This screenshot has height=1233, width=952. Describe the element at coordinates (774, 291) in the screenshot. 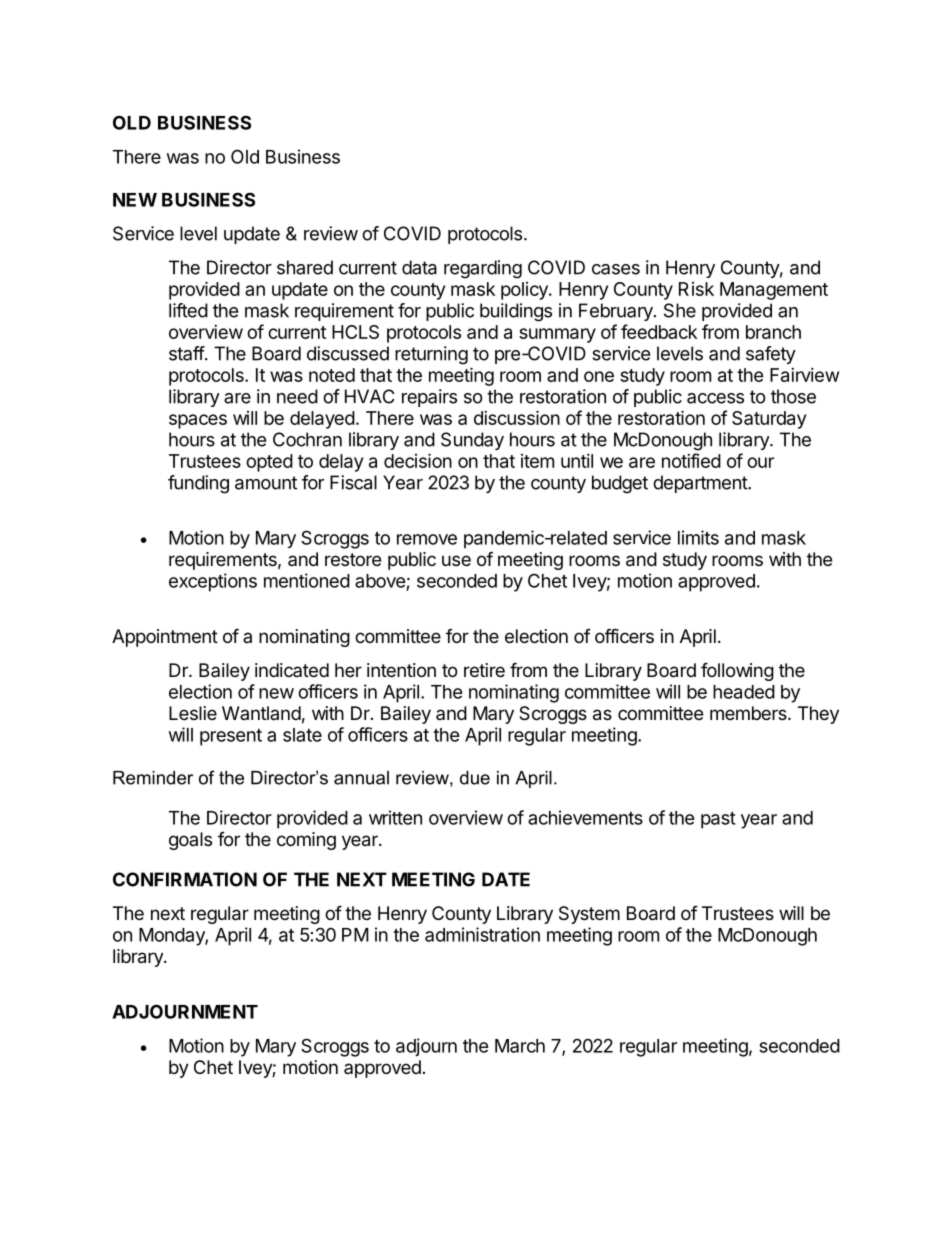

I see `Management` at that location.
